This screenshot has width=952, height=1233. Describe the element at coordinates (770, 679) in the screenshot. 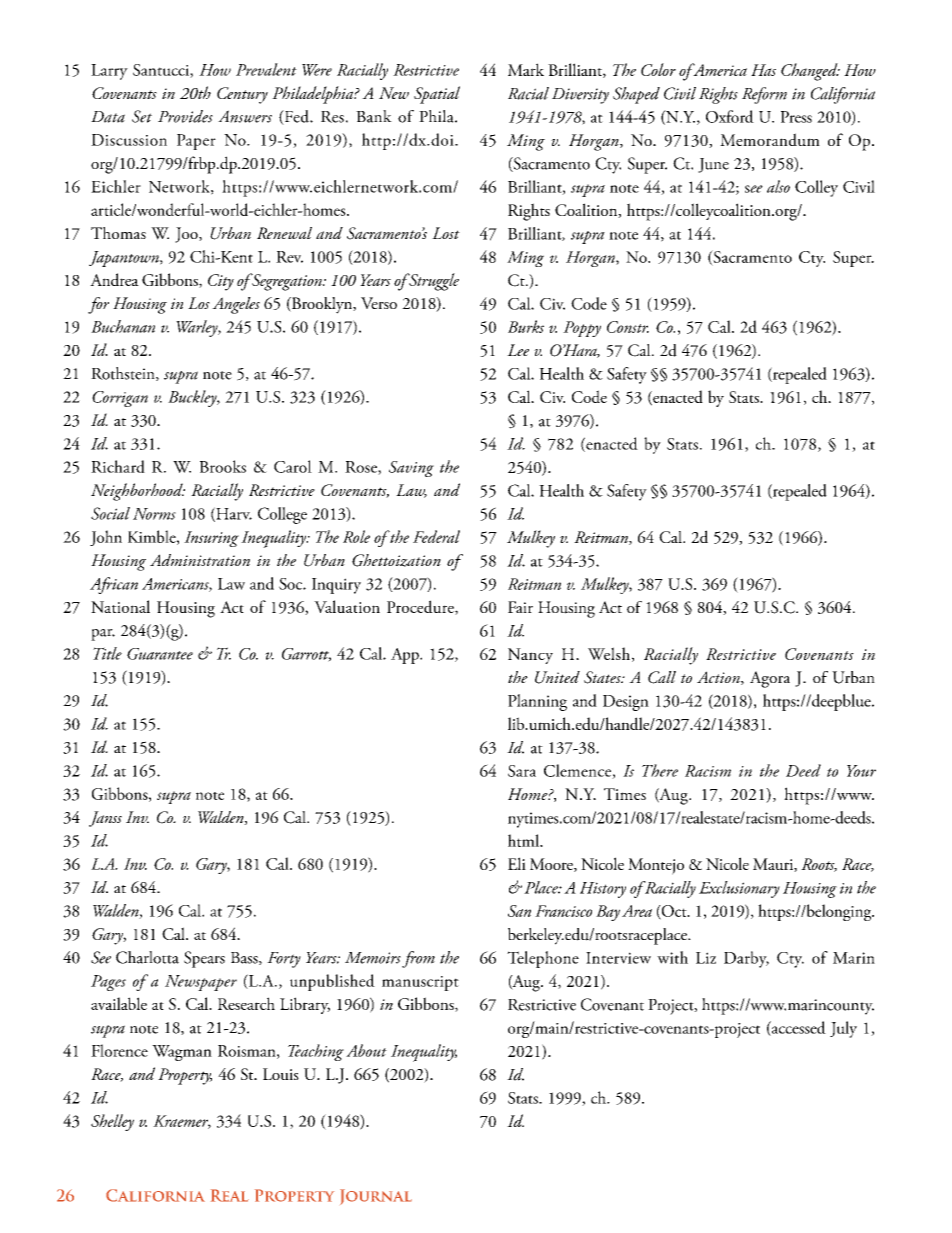

I see `Agora` at that location.
